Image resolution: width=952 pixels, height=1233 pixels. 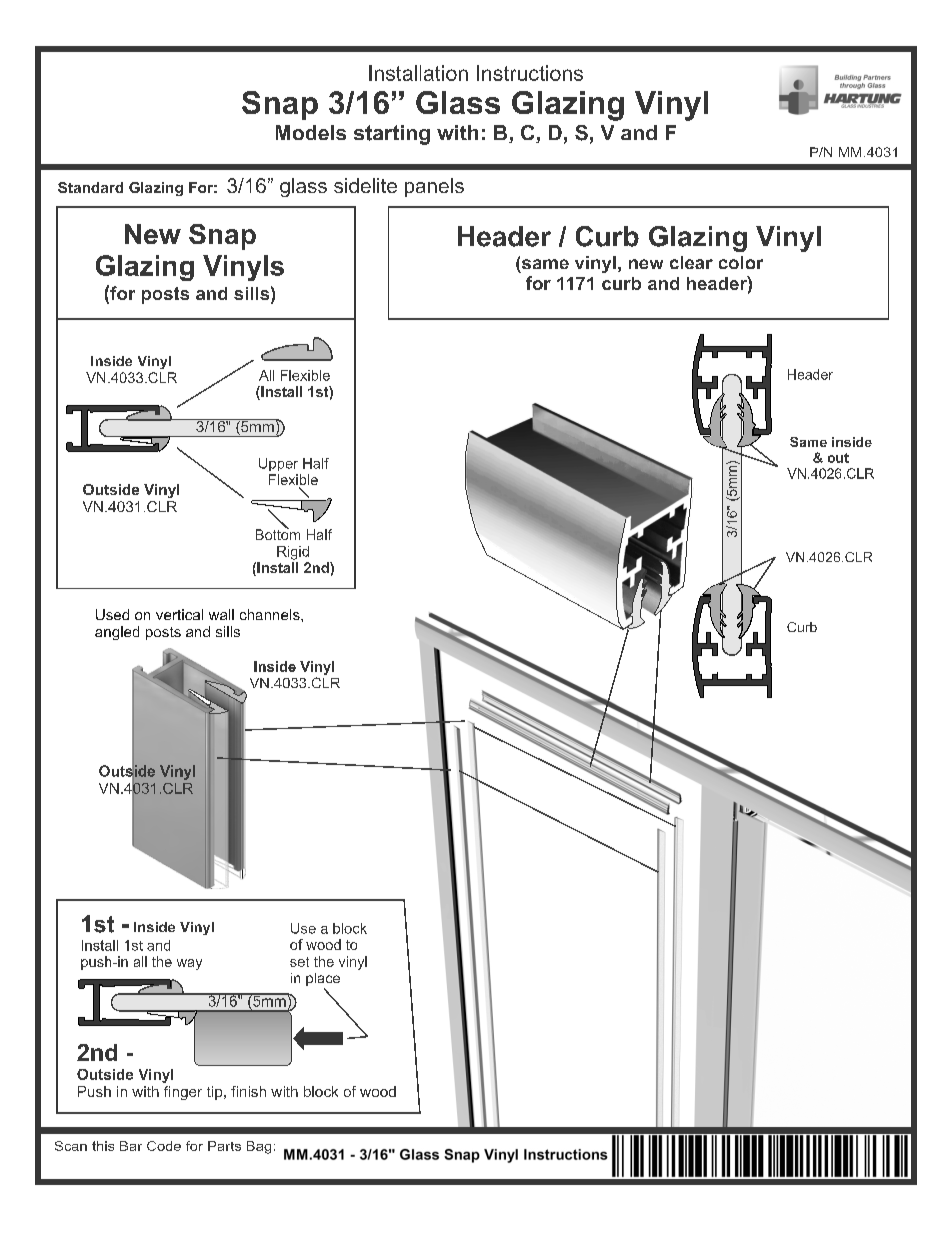 I want to click on angled, so click(x=117, y=633).
